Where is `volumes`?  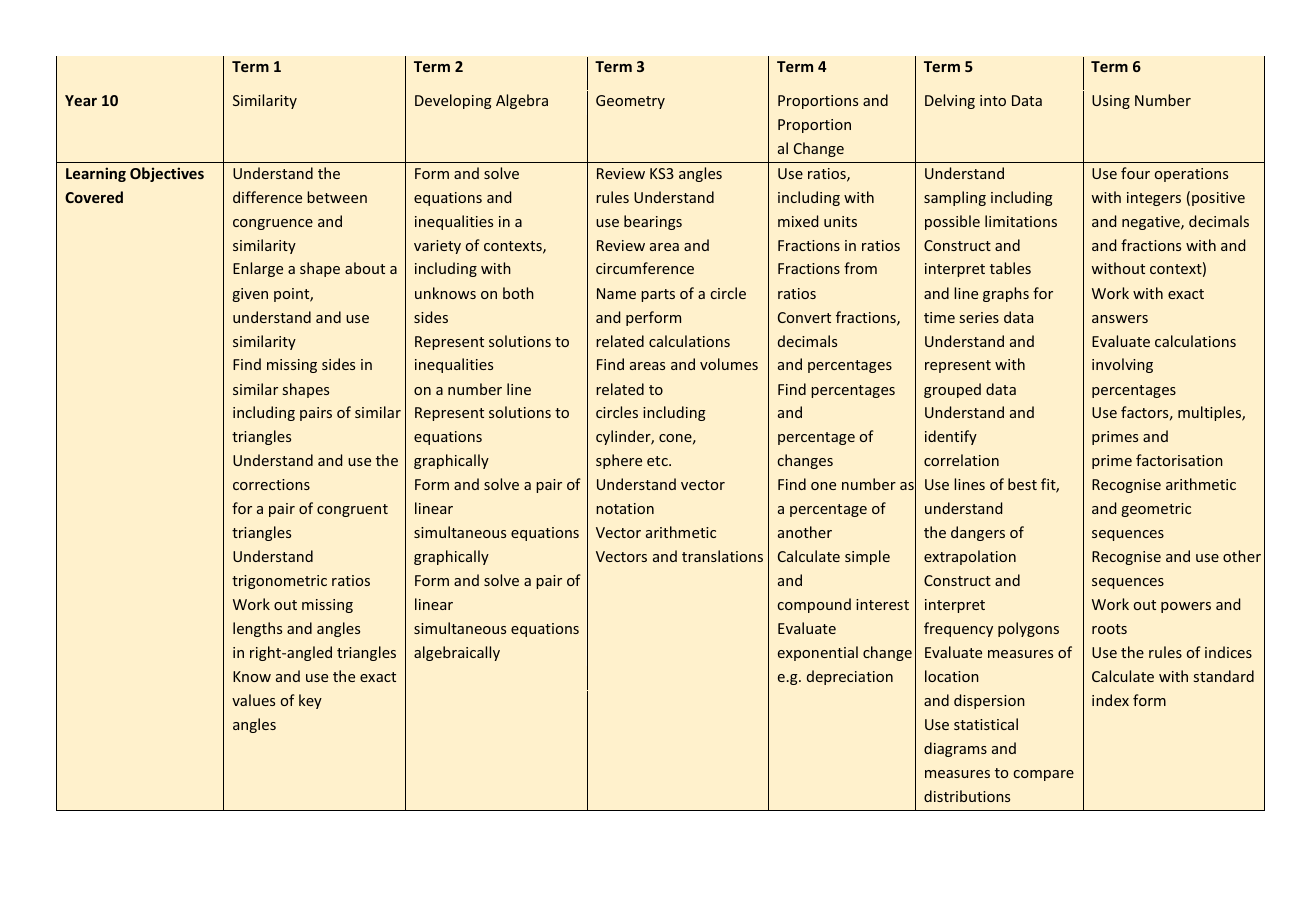 volumes is located at coordinates (729, 364).
